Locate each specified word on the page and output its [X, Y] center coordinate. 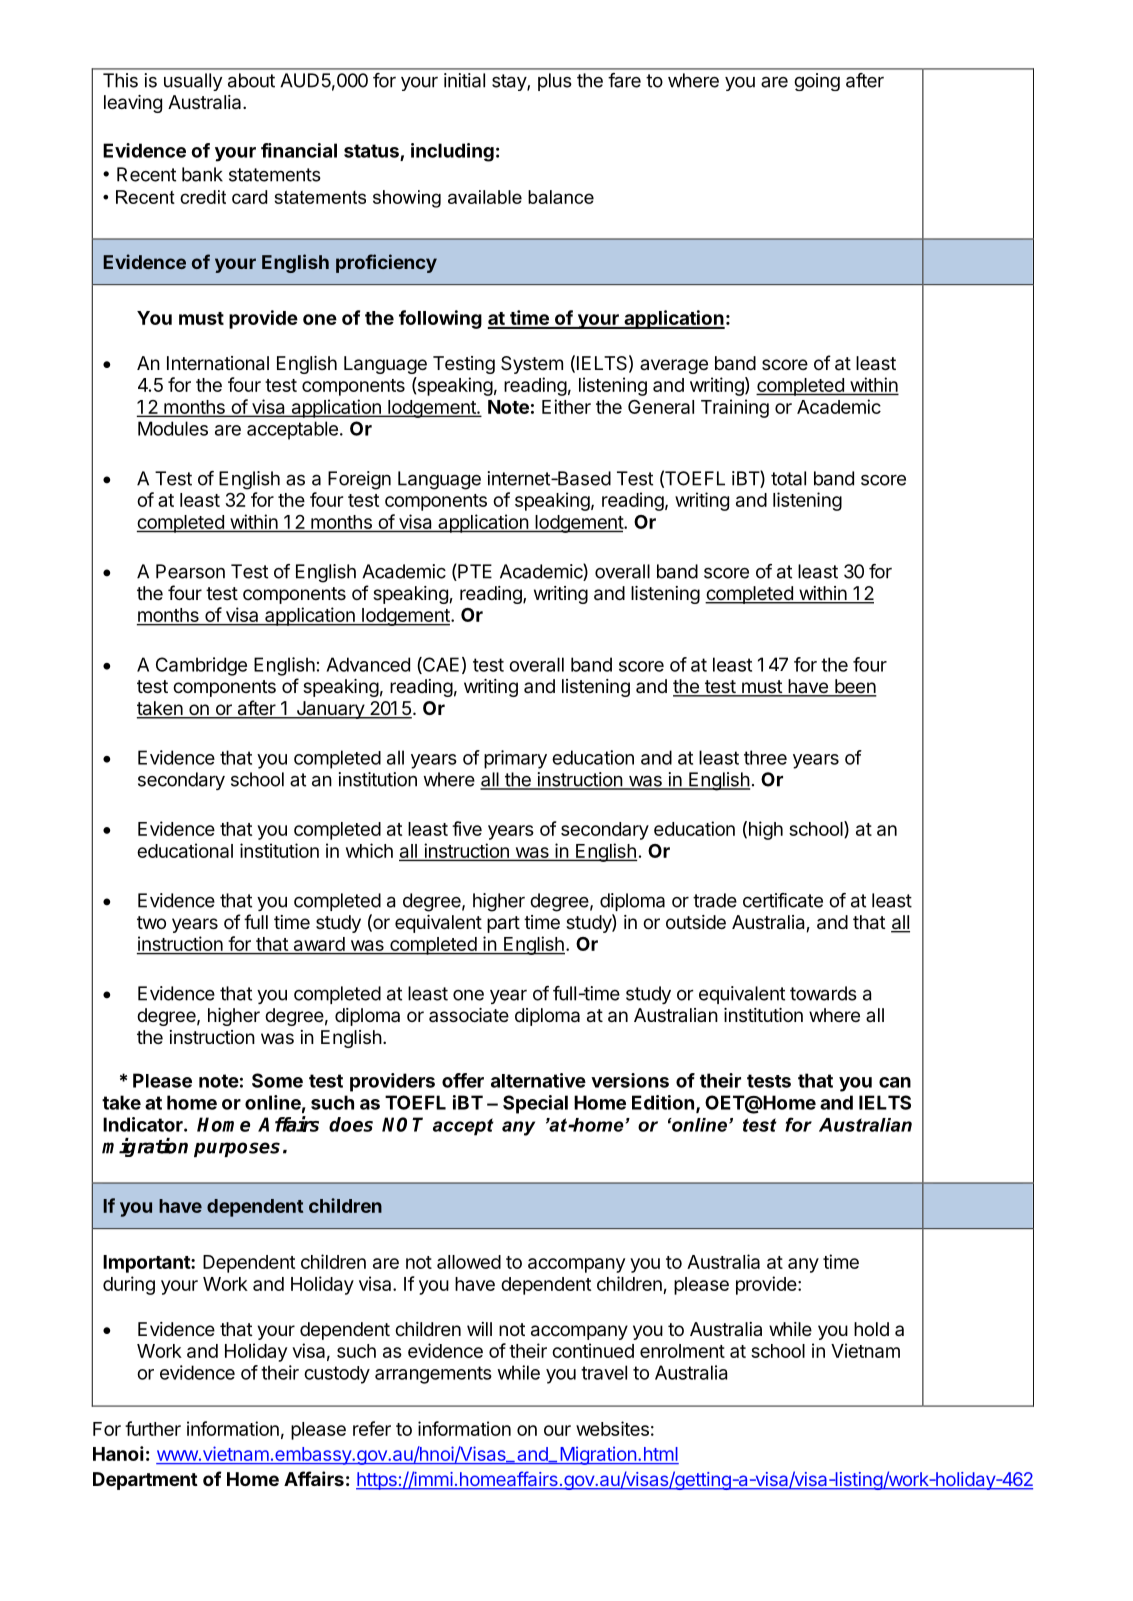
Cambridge [201, 666]
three [765, 757]
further [153, 1428]
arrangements [433, 1375]
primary [515, 759]
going [817, 82]
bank [202, 174]
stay [510, 82]
